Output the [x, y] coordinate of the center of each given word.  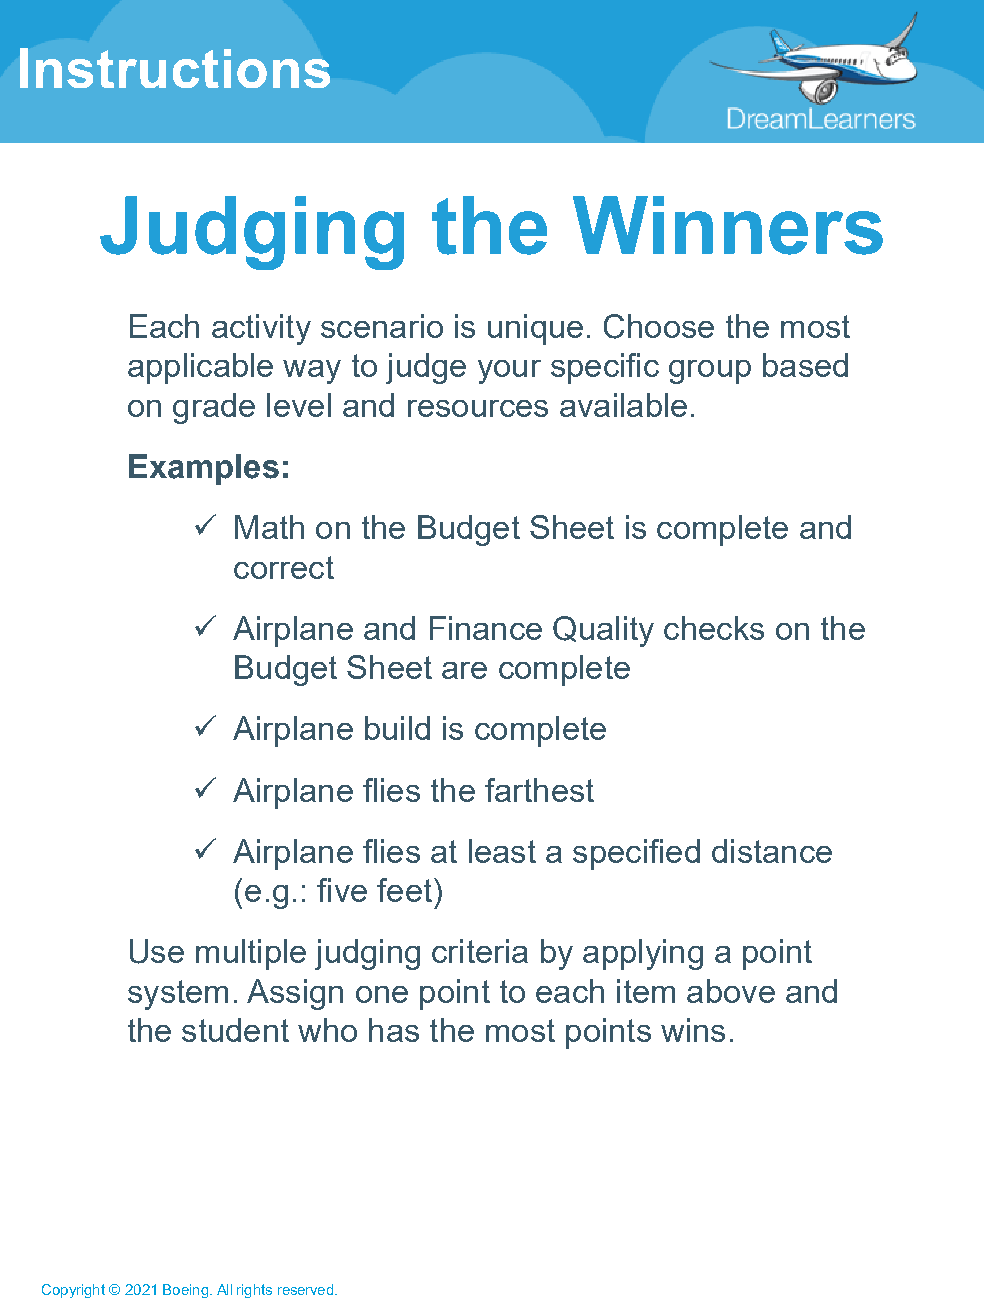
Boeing [185, 1291]
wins [693, 1030]
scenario [382, 326]
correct [284, 567]
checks [714, 628]
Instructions [175, 68]
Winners [728, 225]
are [464, 670]
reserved [305, 1289]
